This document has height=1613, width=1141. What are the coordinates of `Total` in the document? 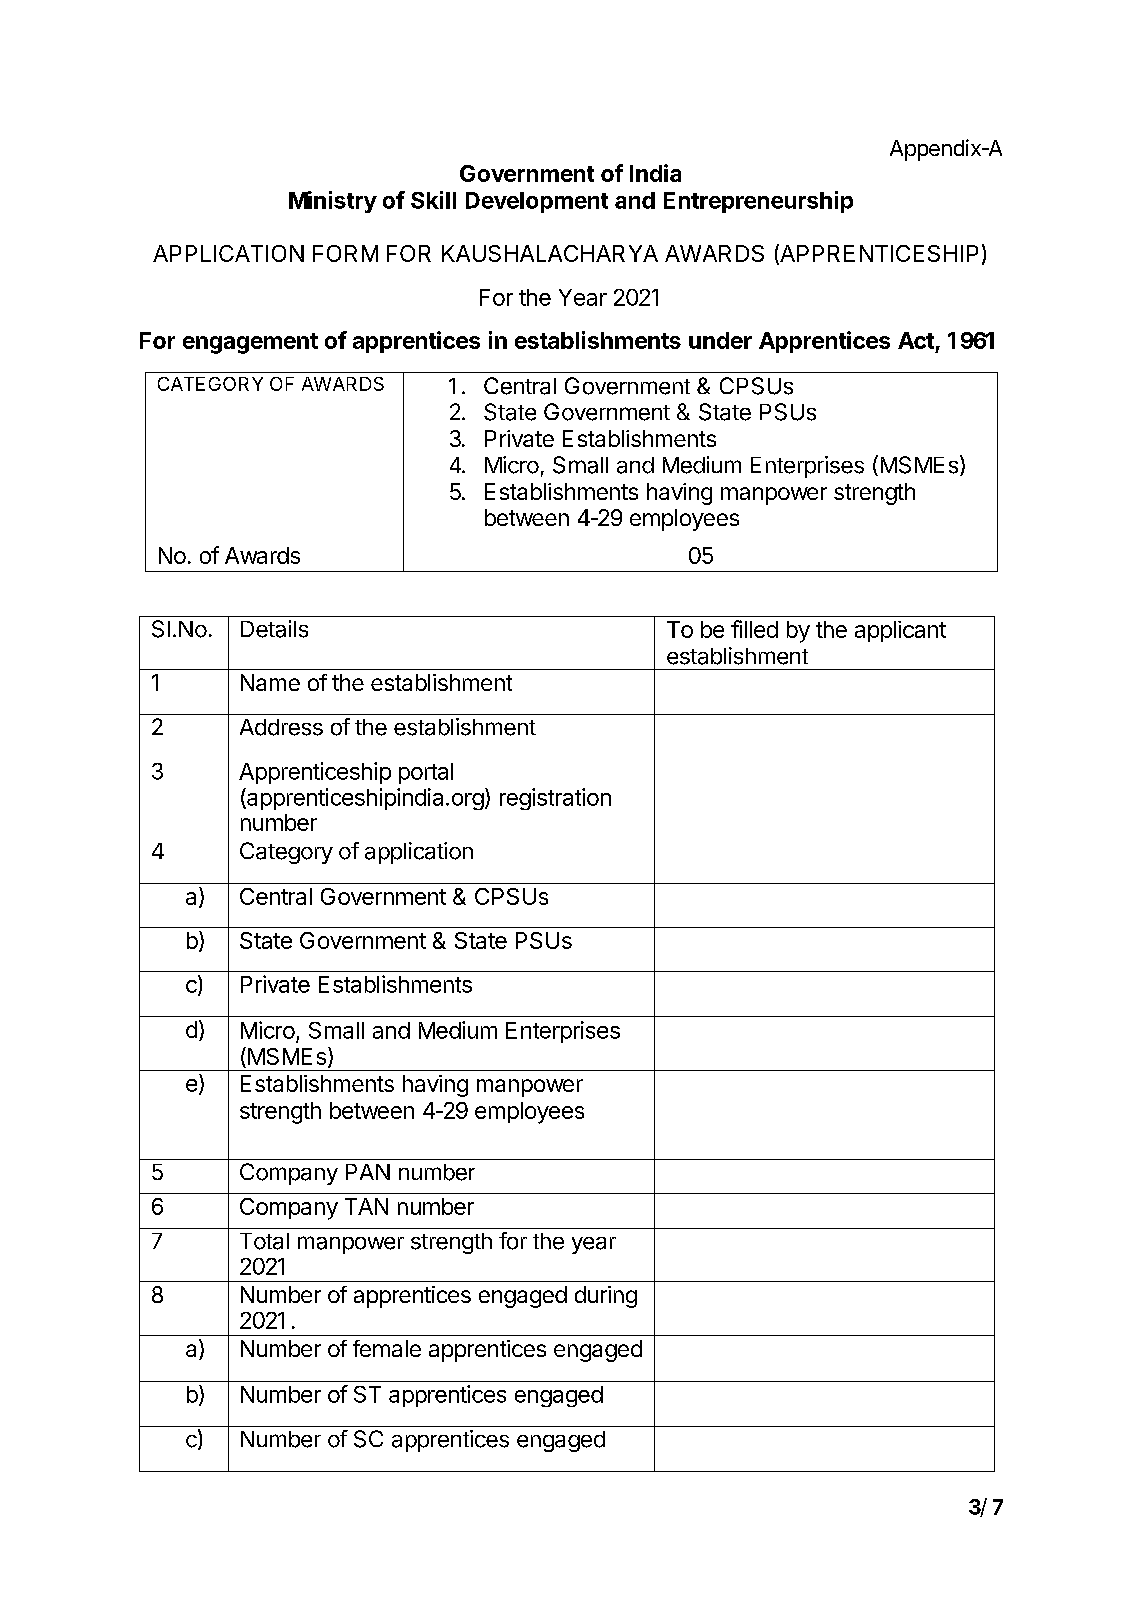 It's located at (264, 1241).
